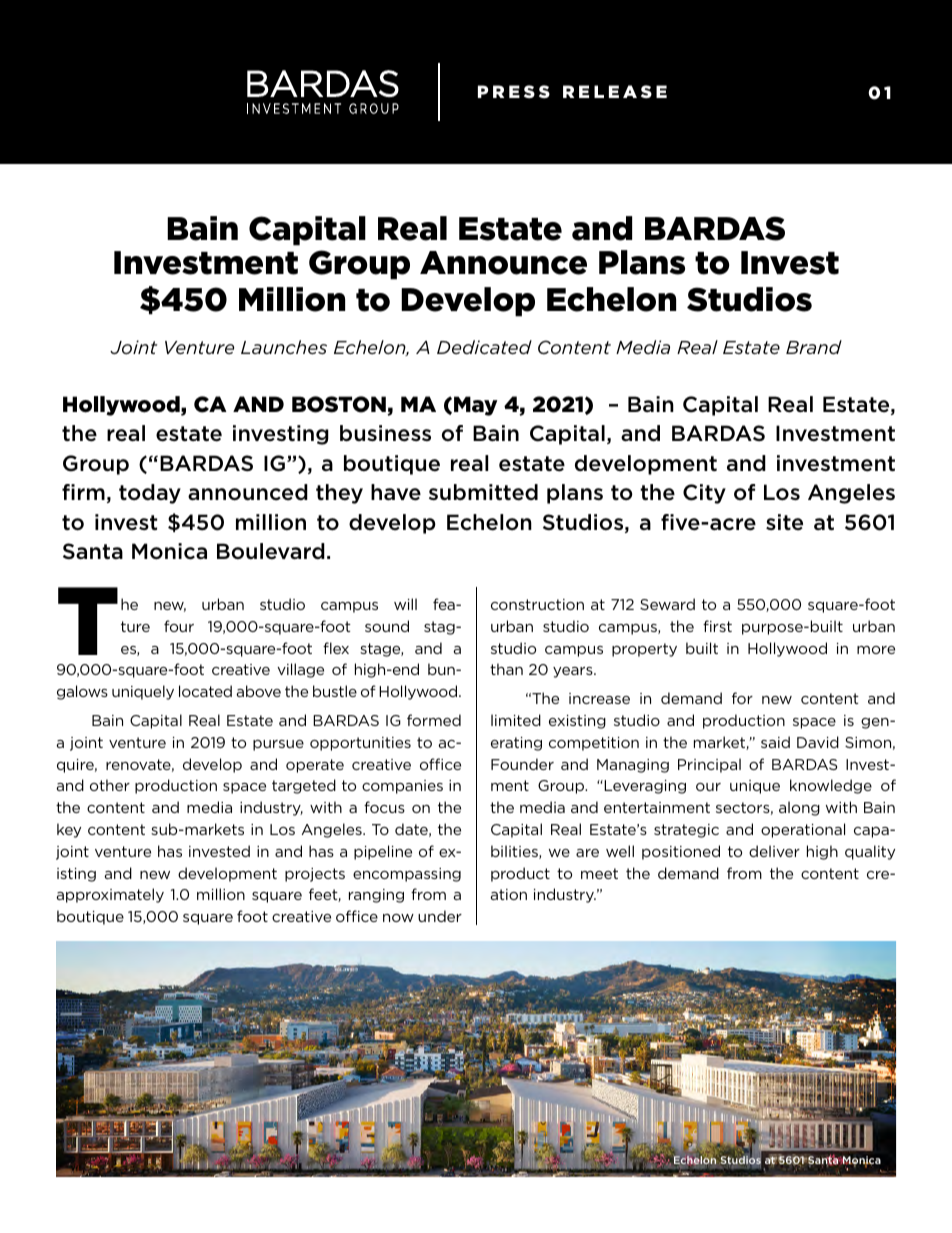 This document has height=1233, width=952. What do you see at coordinates (434, 720) in the document?
I see `formed` at bounding box center [434, 720].
